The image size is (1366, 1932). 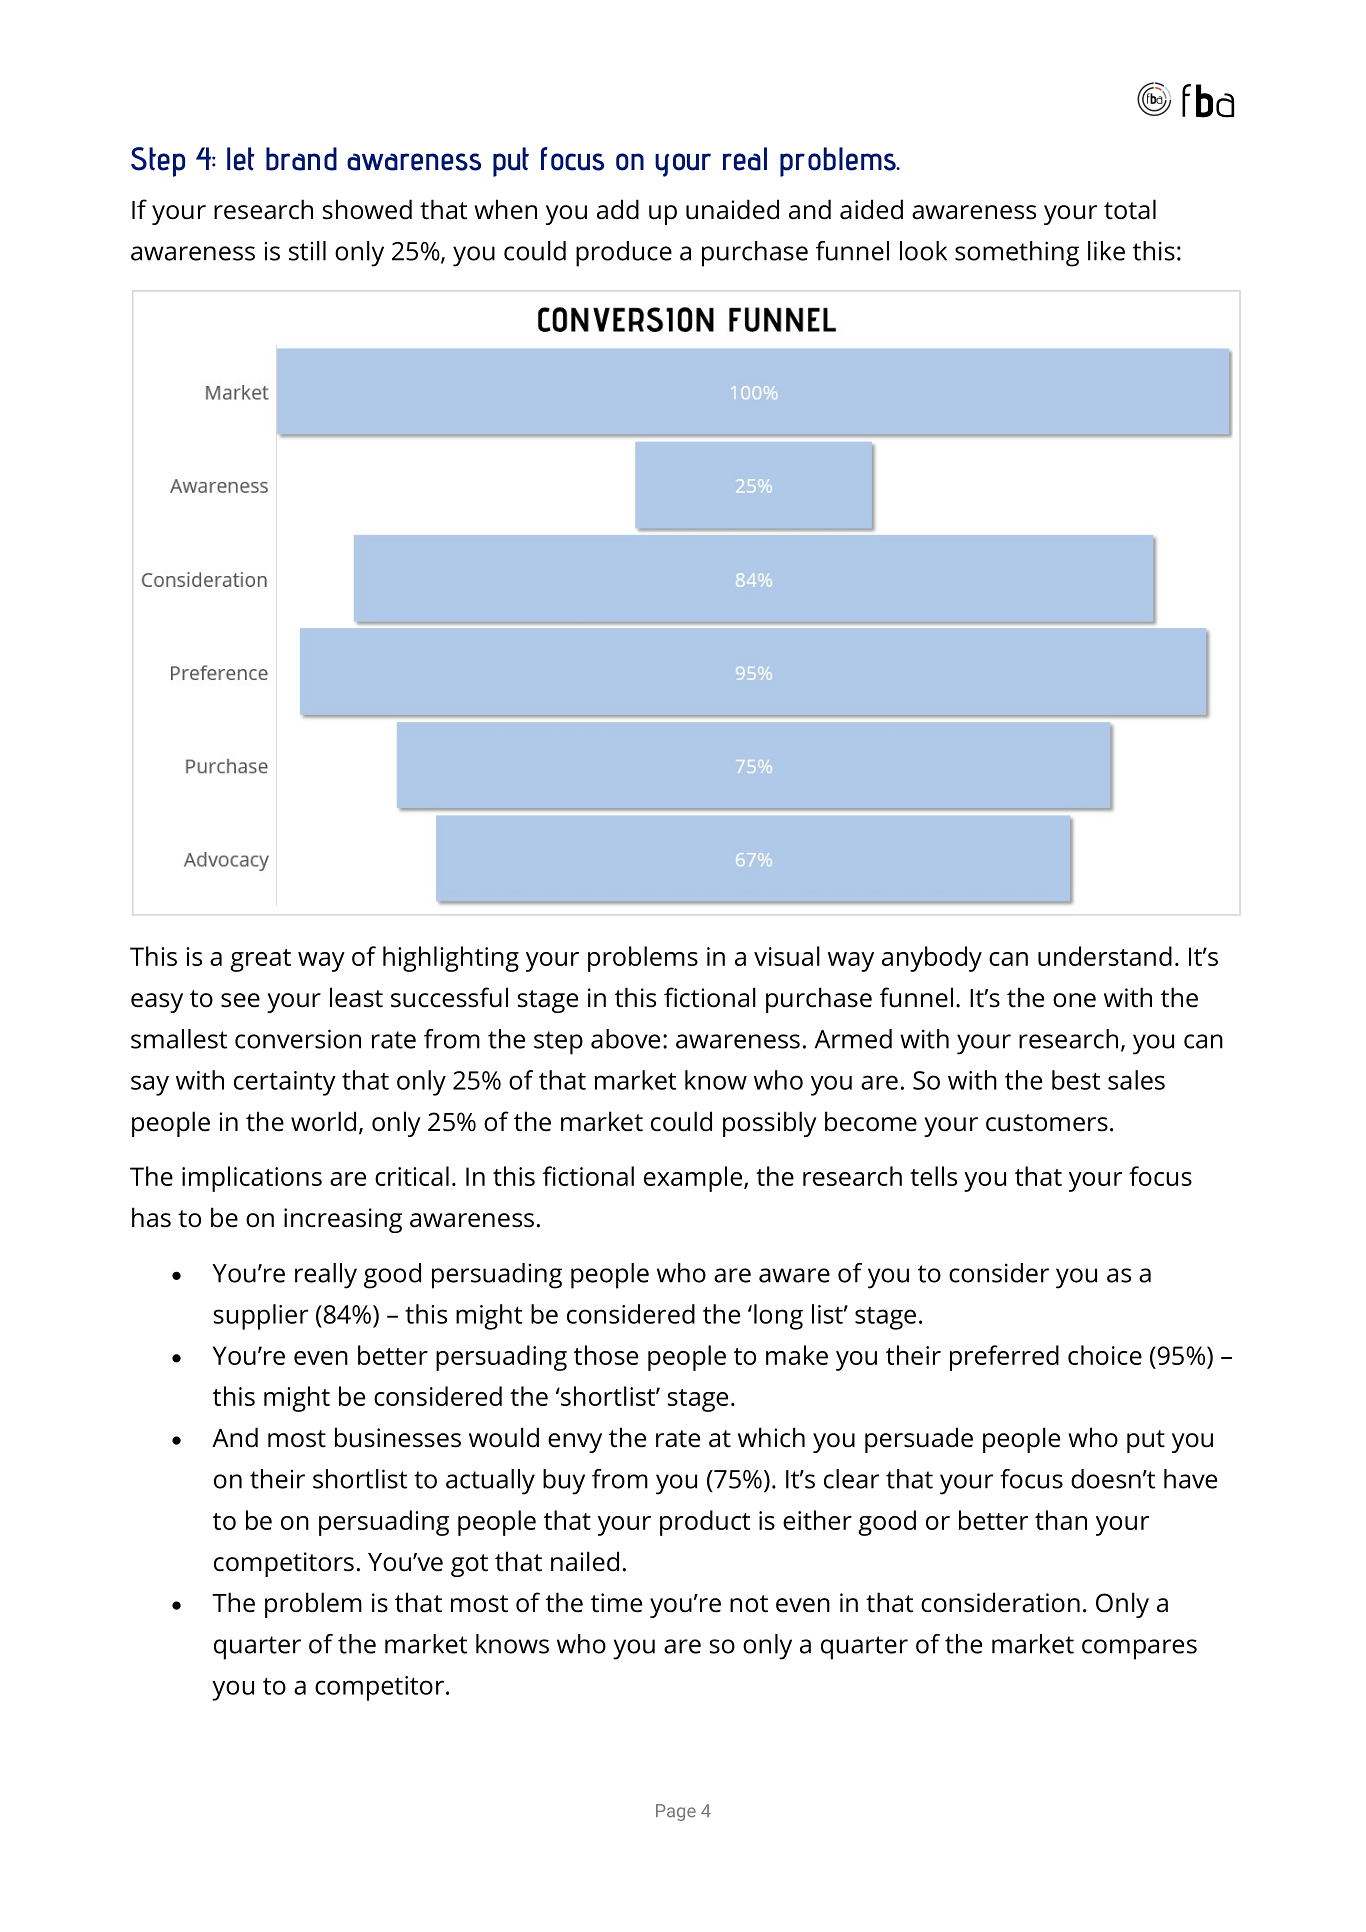 What do you see at coordinates (676, 1812) in the image?
I see `Page` at bounding box center [676, 1812].
